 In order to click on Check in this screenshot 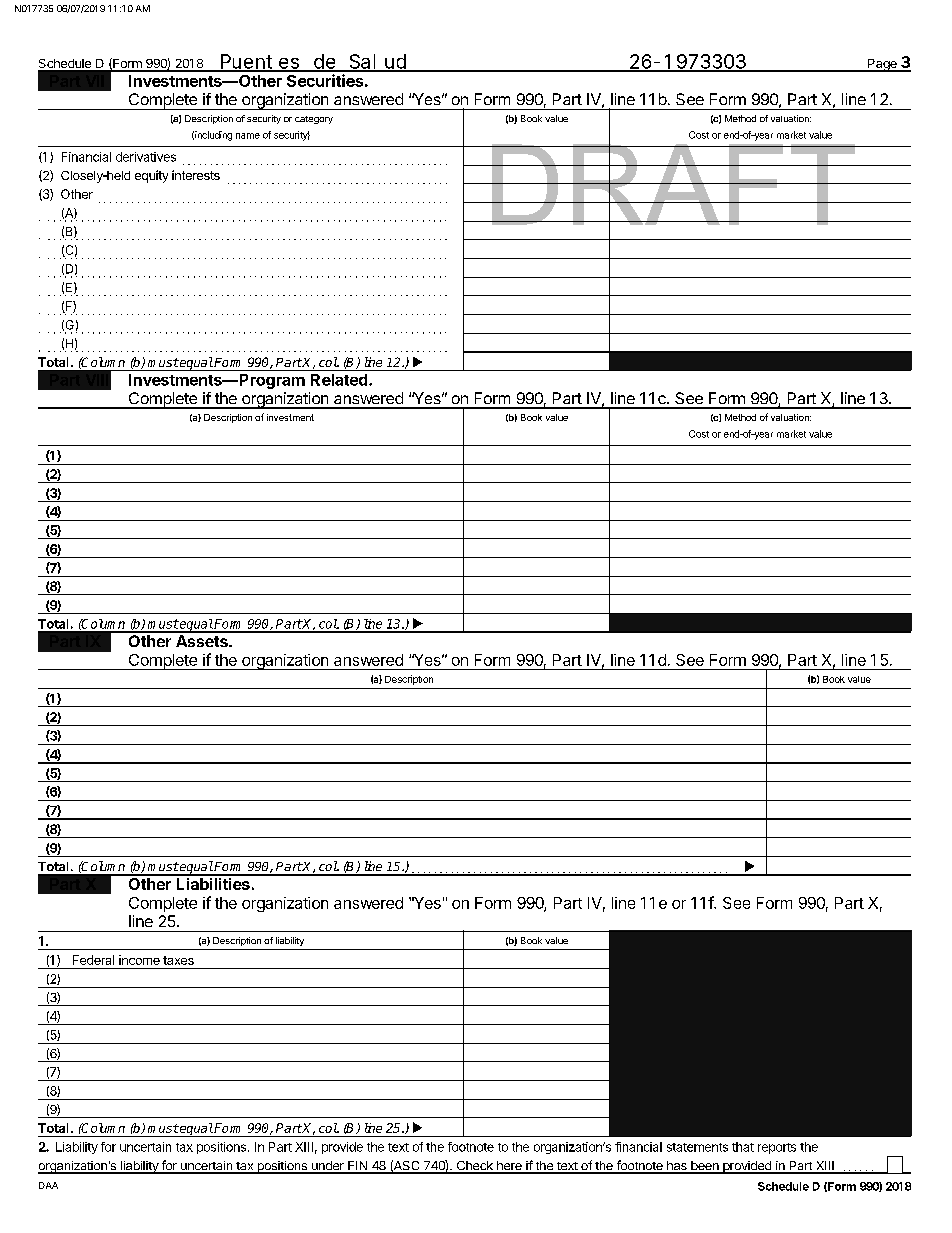, I will do `click(474, 1167)`.
